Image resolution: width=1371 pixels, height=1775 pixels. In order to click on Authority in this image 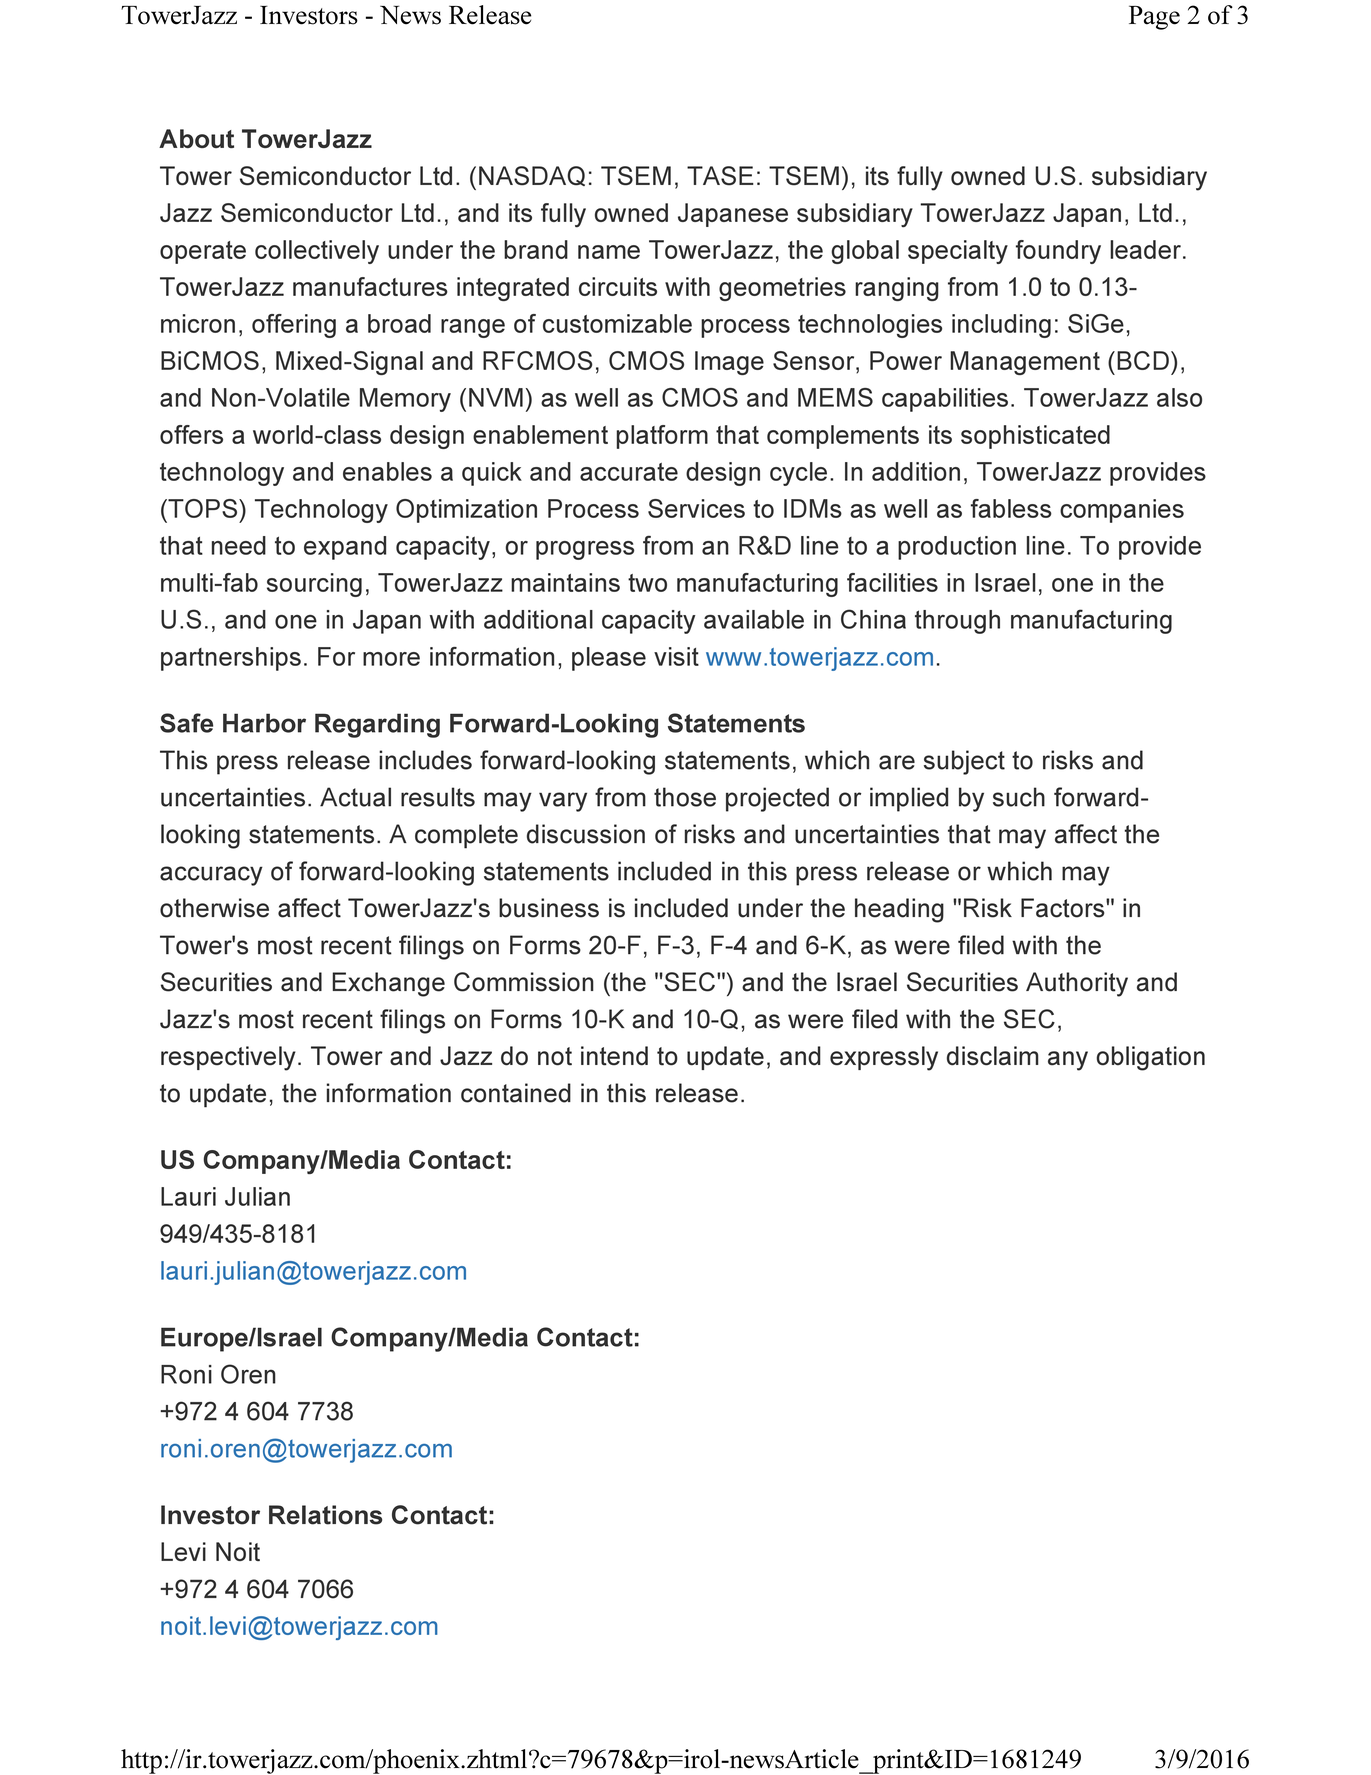, I will do `click(1077, 984)`.
